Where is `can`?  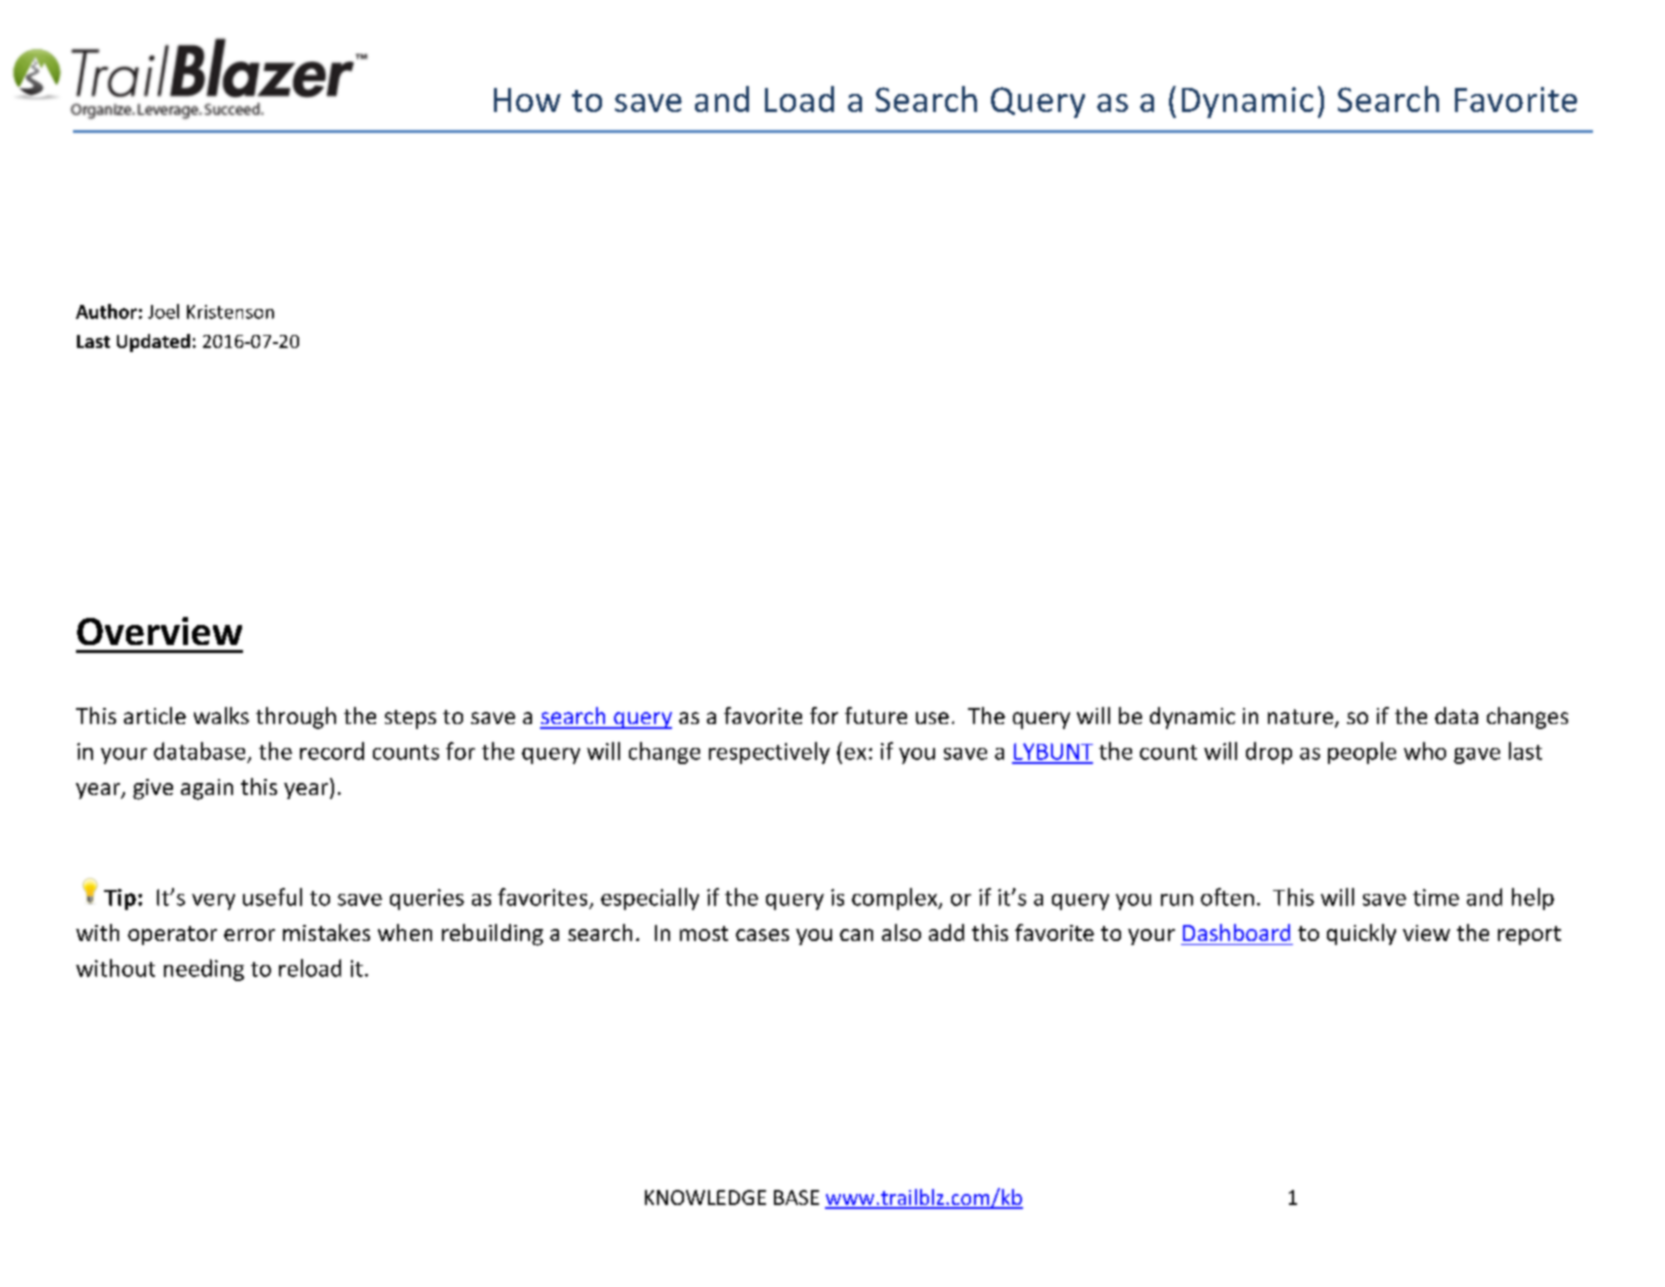 can is located at coordinates (856, 935).
